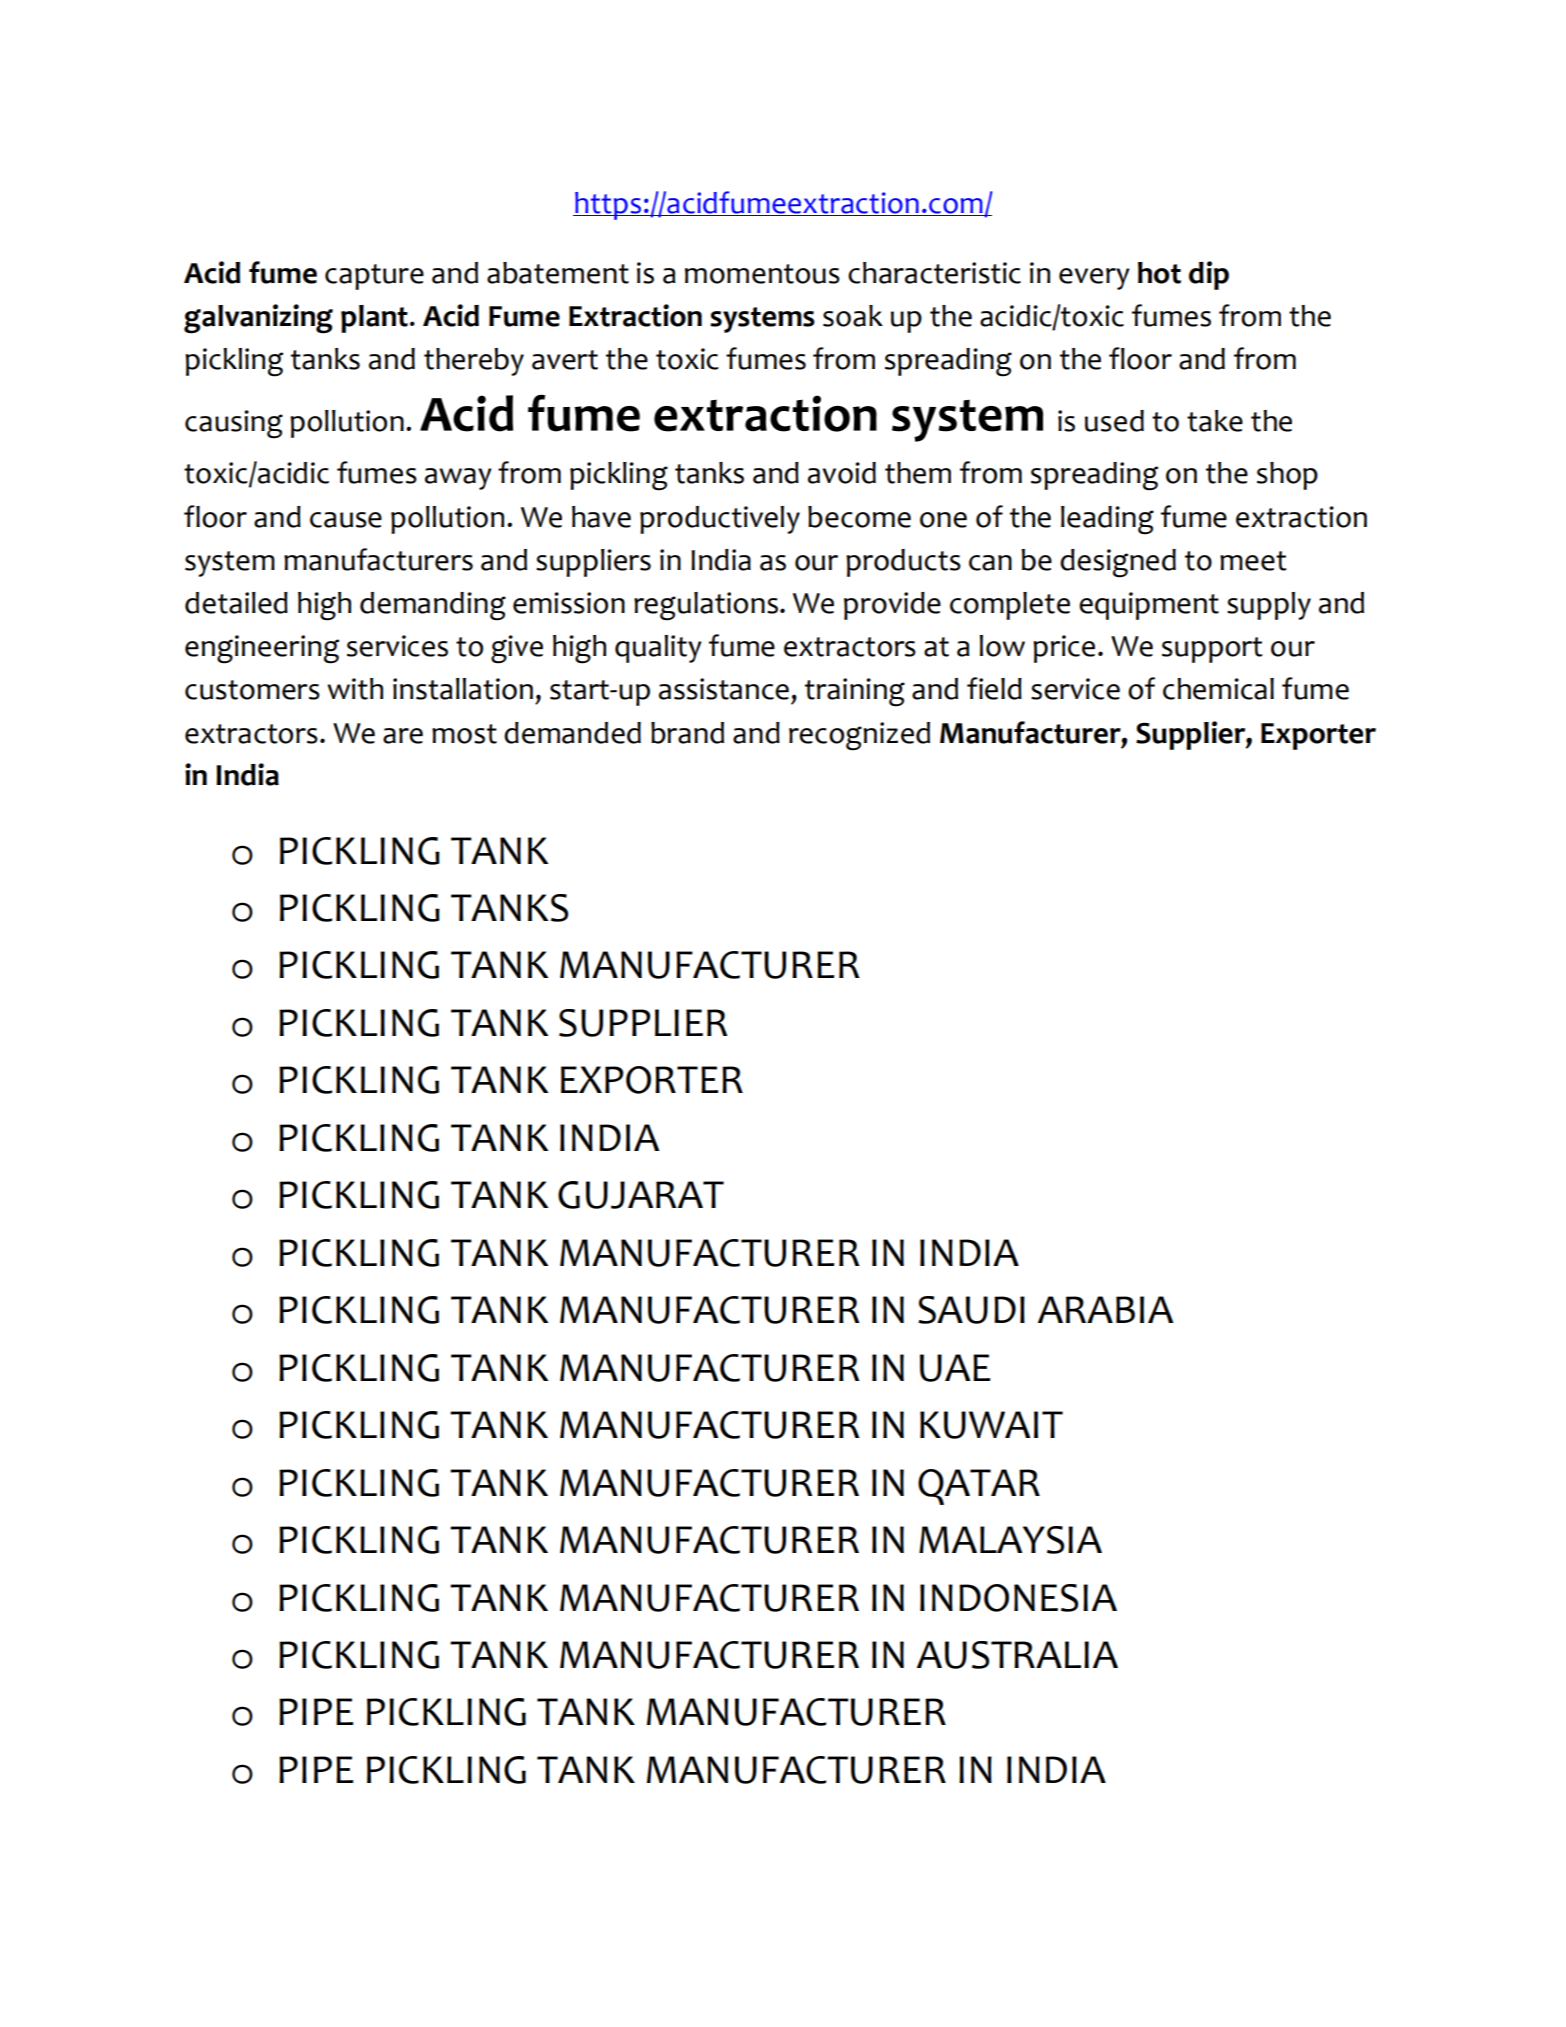  I want to click on INDONESIA, so click(1018, 1598).
